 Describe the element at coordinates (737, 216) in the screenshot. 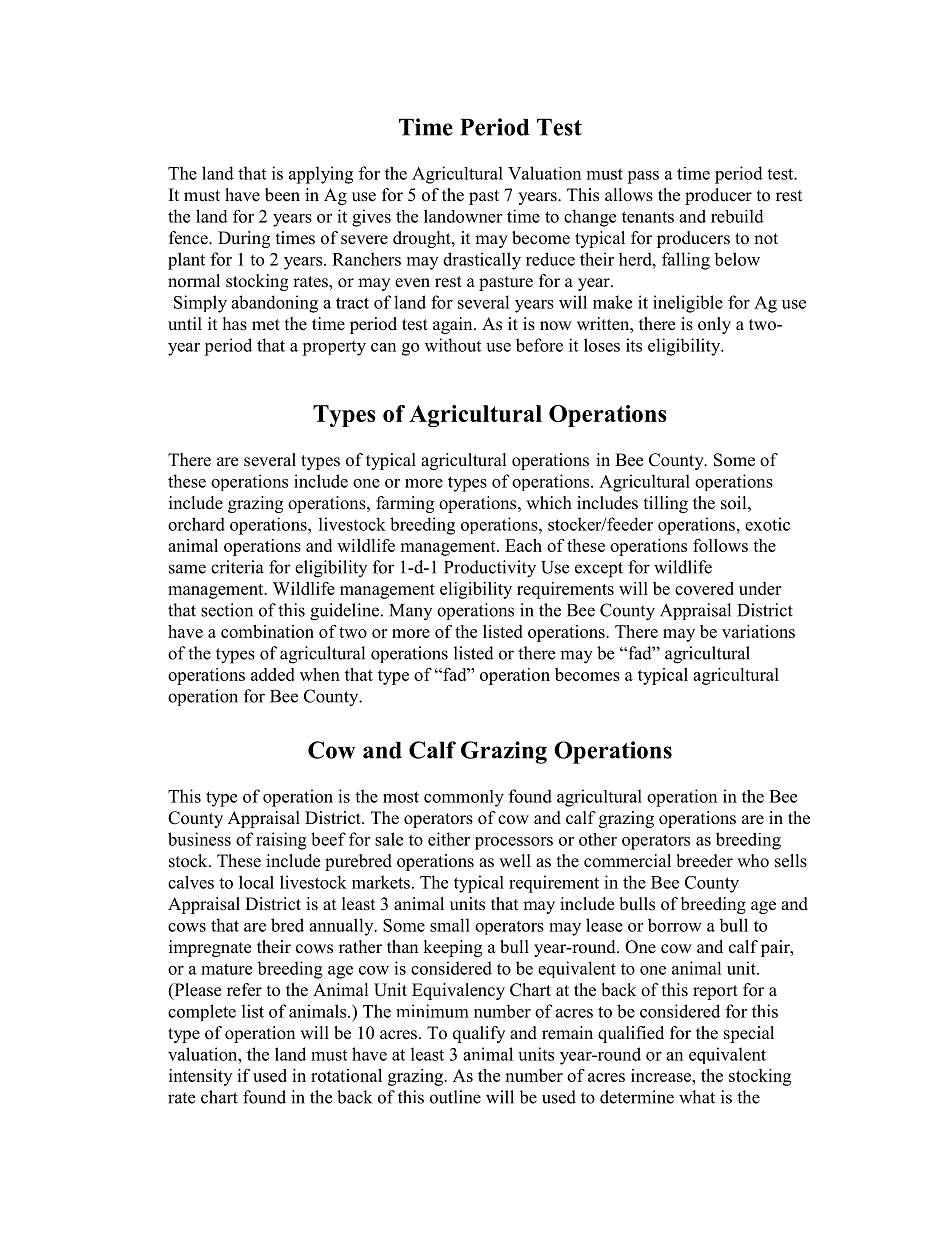

I see `rebuild` at that location.
